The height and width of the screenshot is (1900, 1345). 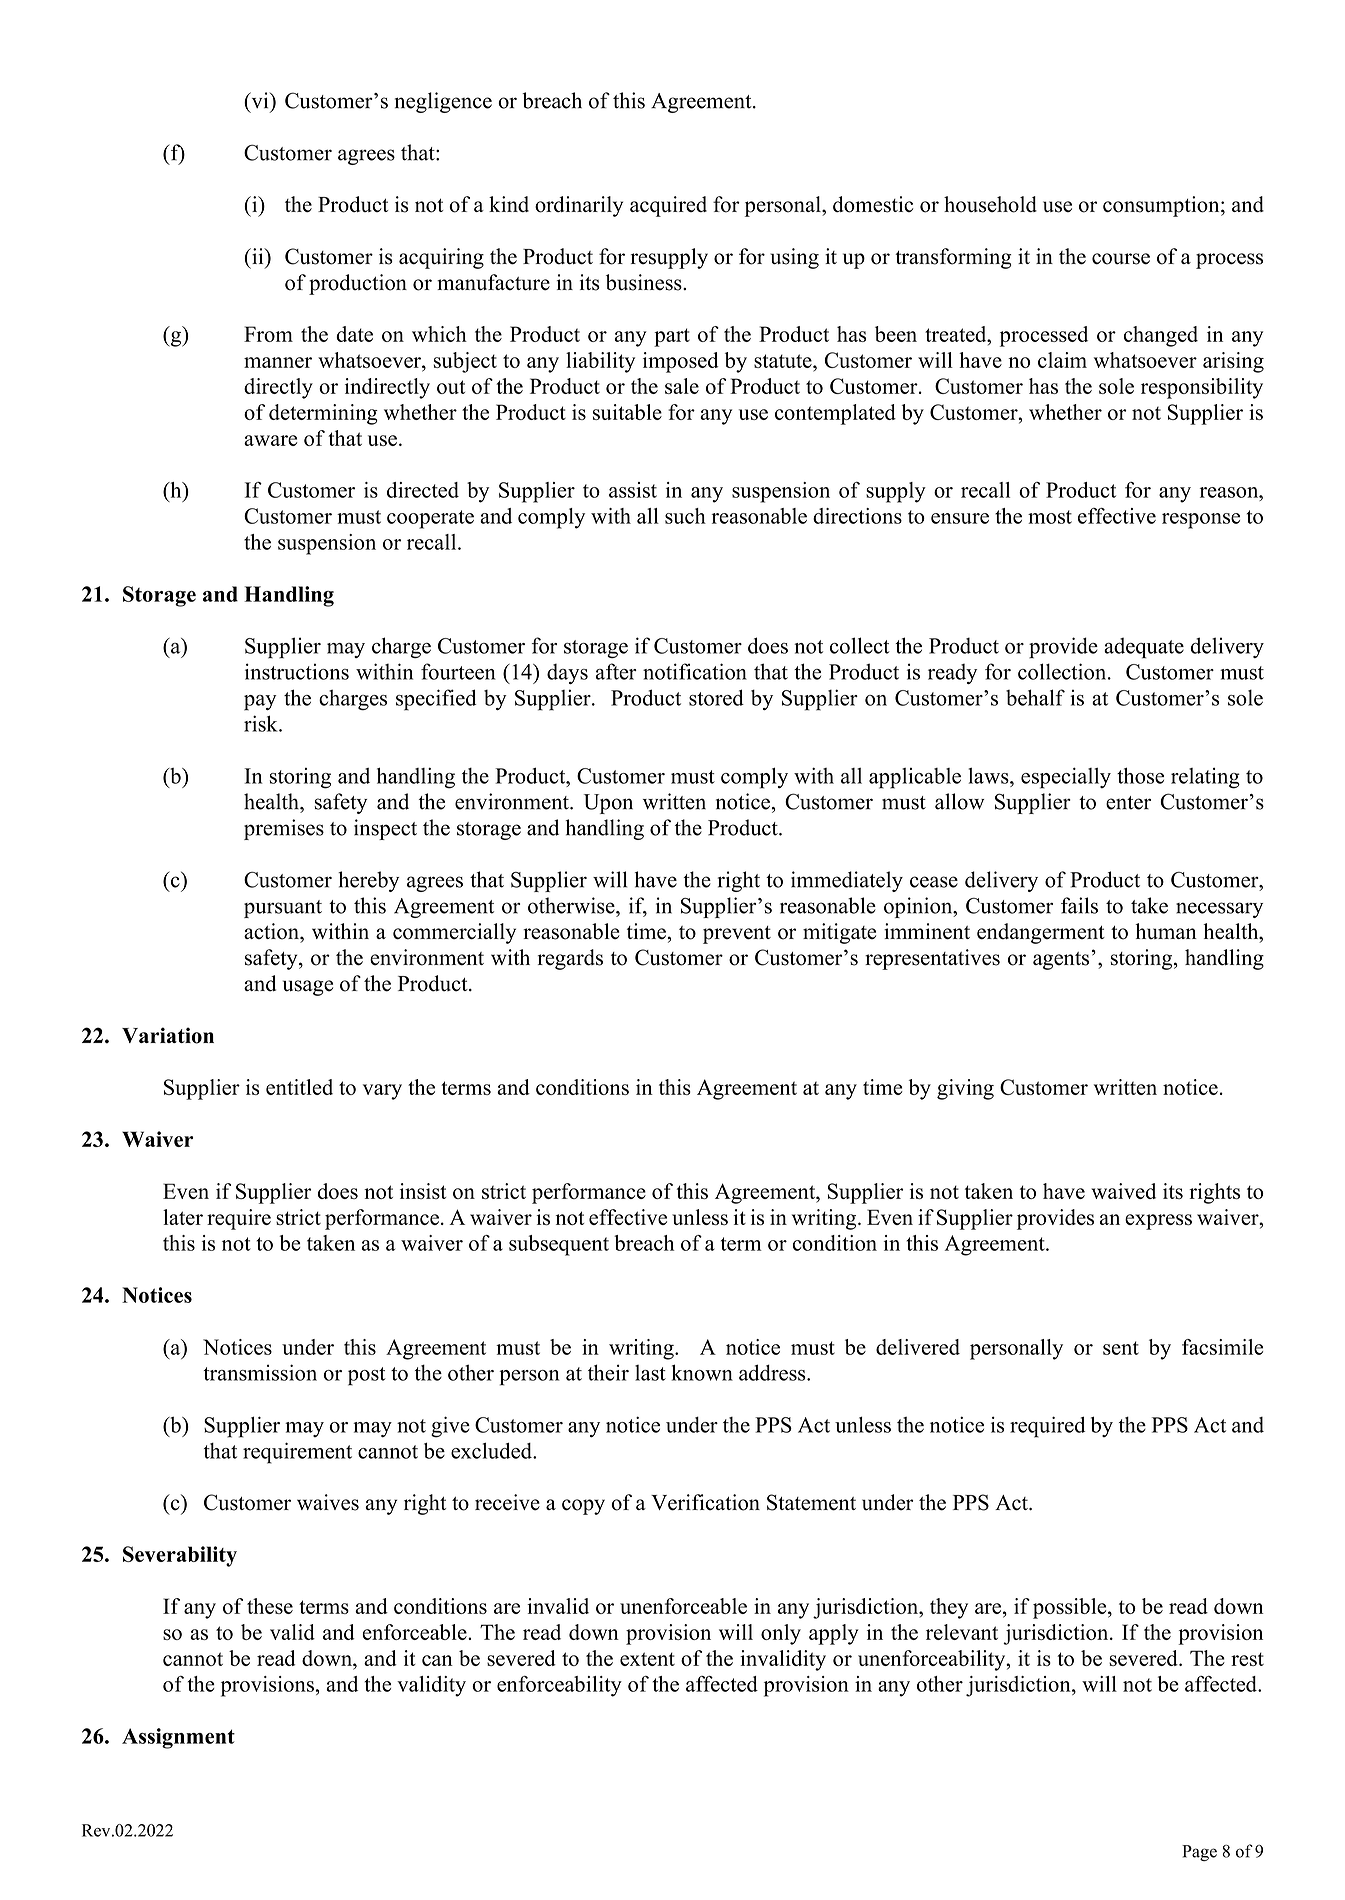 I want to click on acquired, so click(x=668, y=206).
